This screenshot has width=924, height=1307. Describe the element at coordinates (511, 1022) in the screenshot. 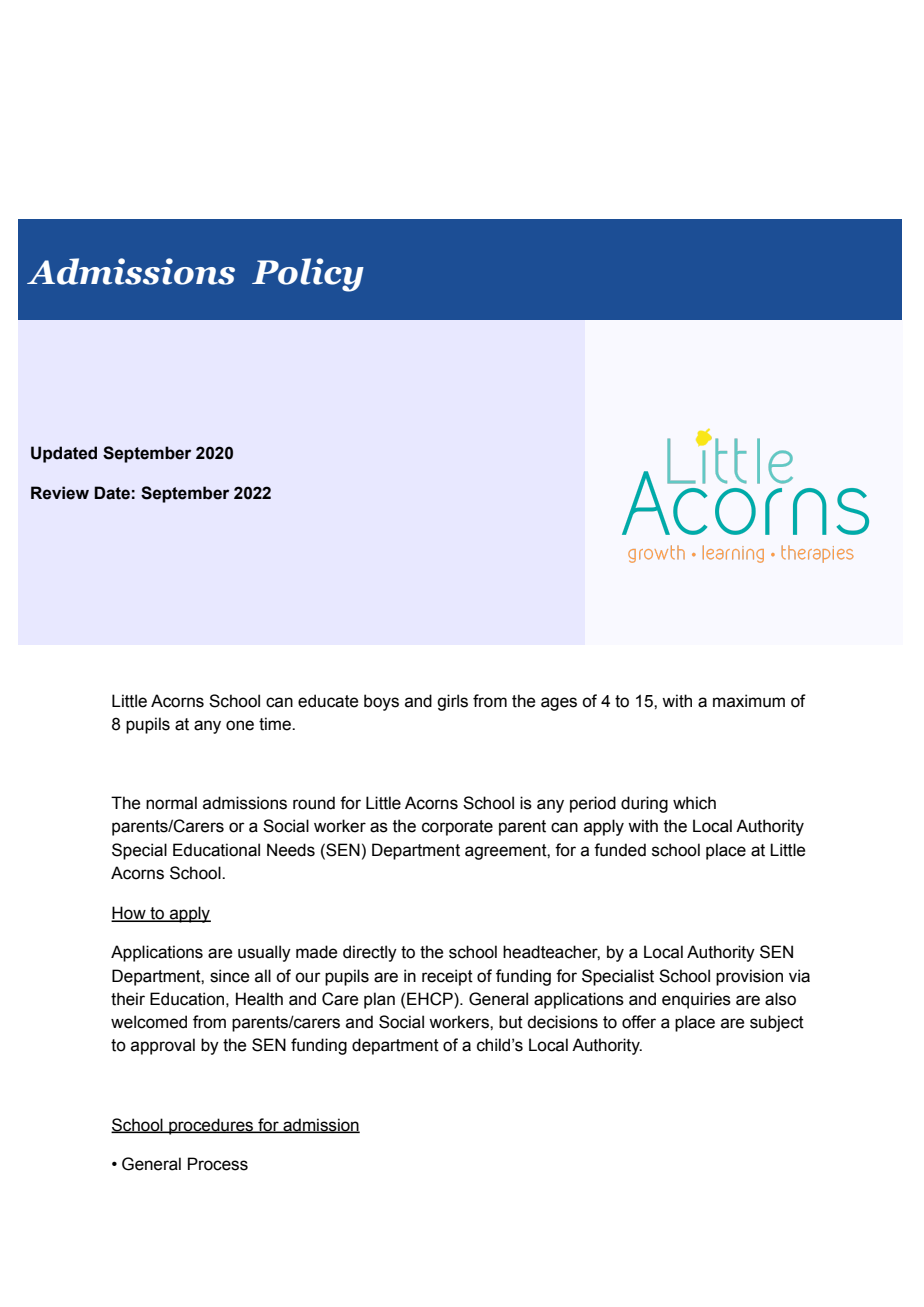

I see `but` at that location.
